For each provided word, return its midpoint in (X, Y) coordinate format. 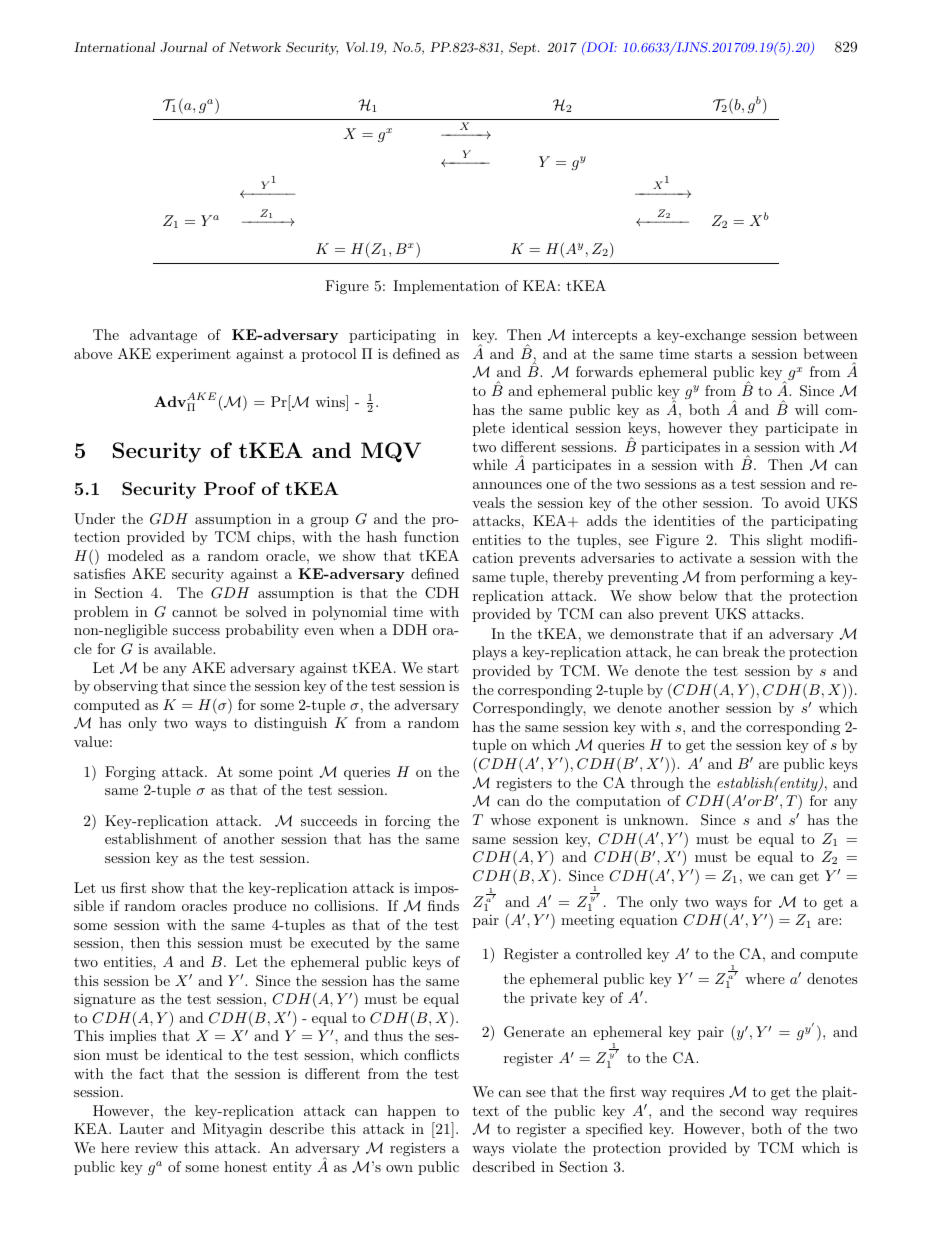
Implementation (446, 287)
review (156, 1148)
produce (259, 907)
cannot (194, 612)
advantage (163, 336)
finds (443, 905)
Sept (524, 48)
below (698, 595)
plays (490, 653)
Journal (183, 47)
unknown (655, 819)
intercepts (604, 336)
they (743, 429)
